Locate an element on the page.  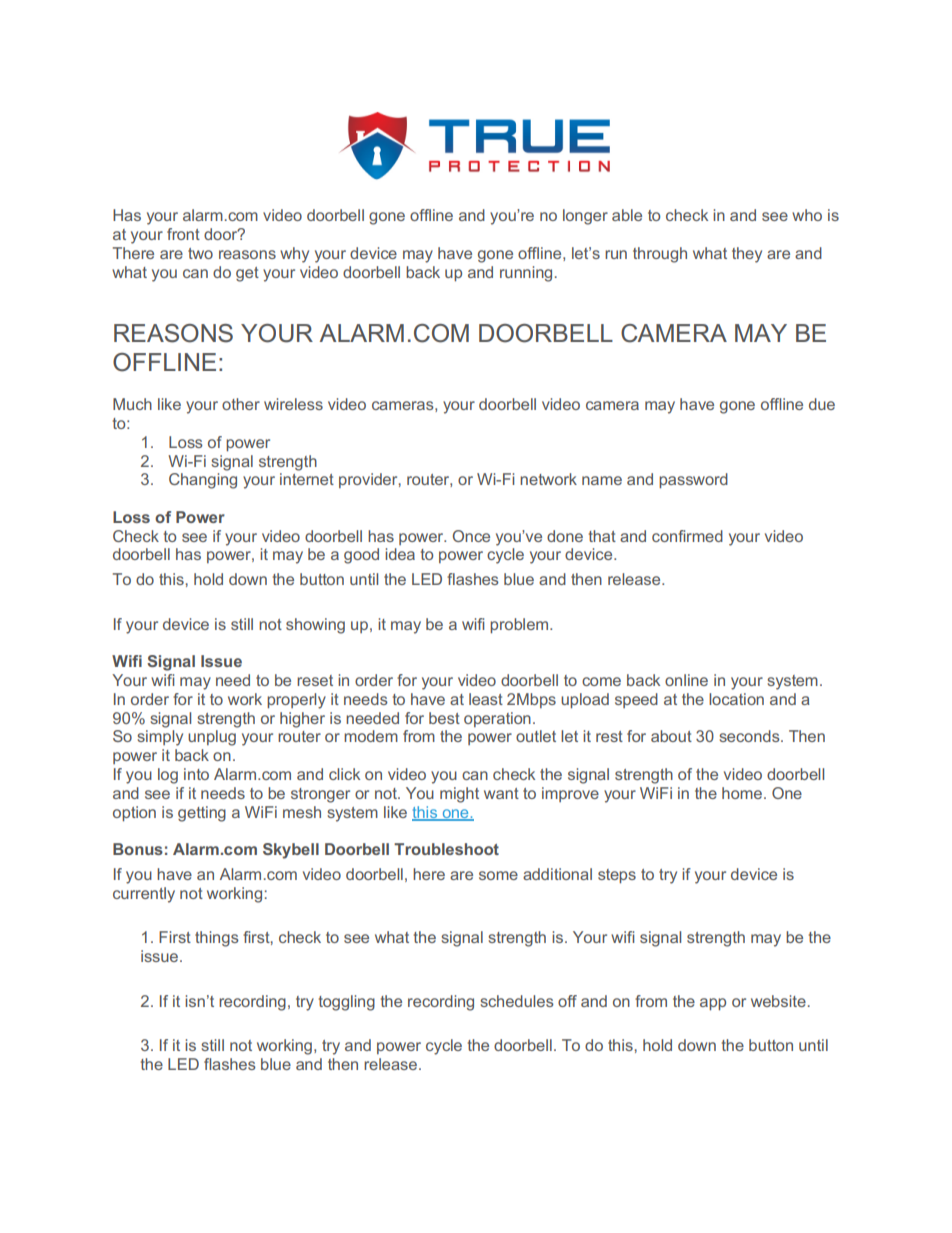
schedules is located at coordinates (517, 1001).
